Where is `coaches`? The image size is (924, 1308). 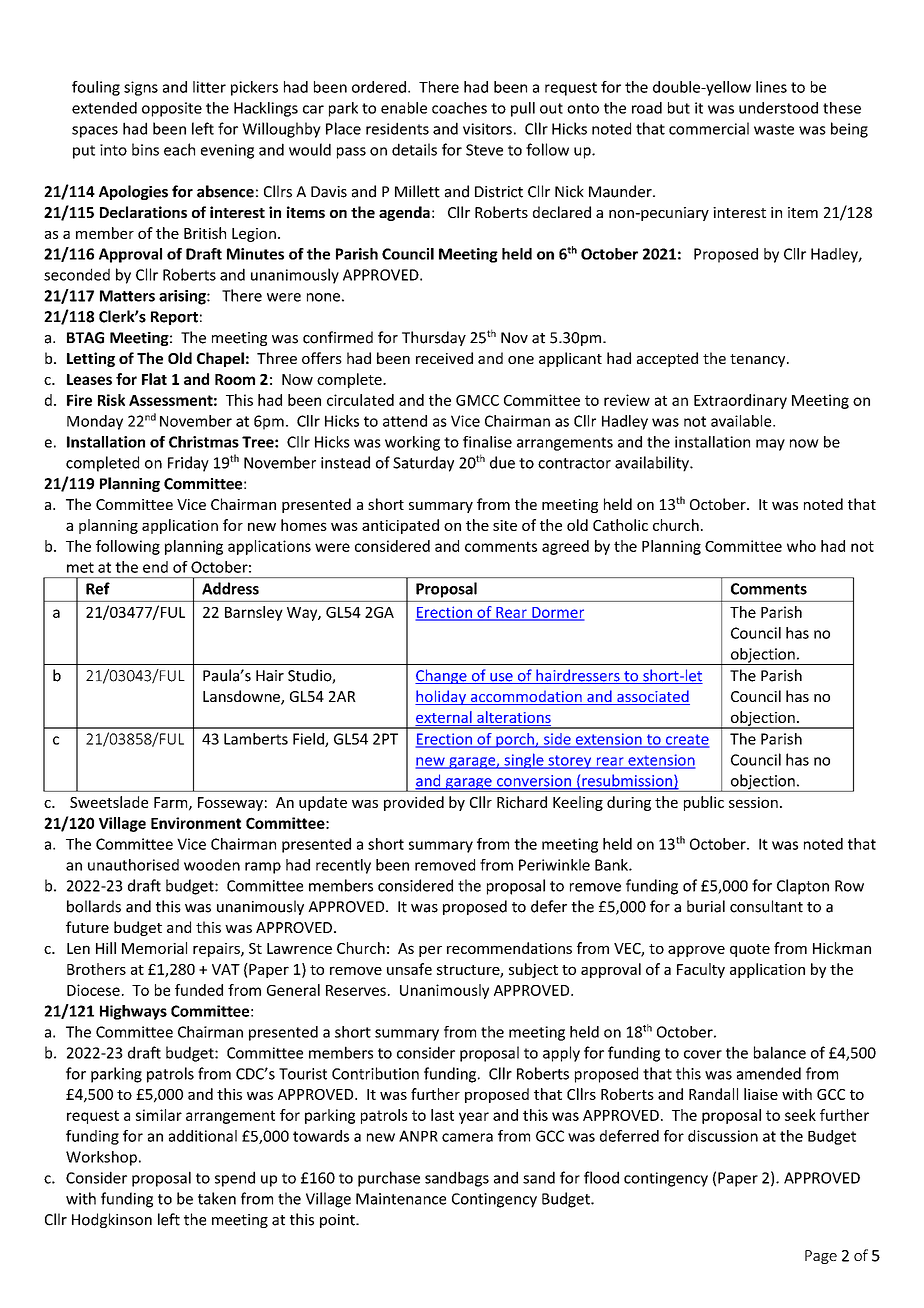
coaches is located at coordinates (459, 108).
